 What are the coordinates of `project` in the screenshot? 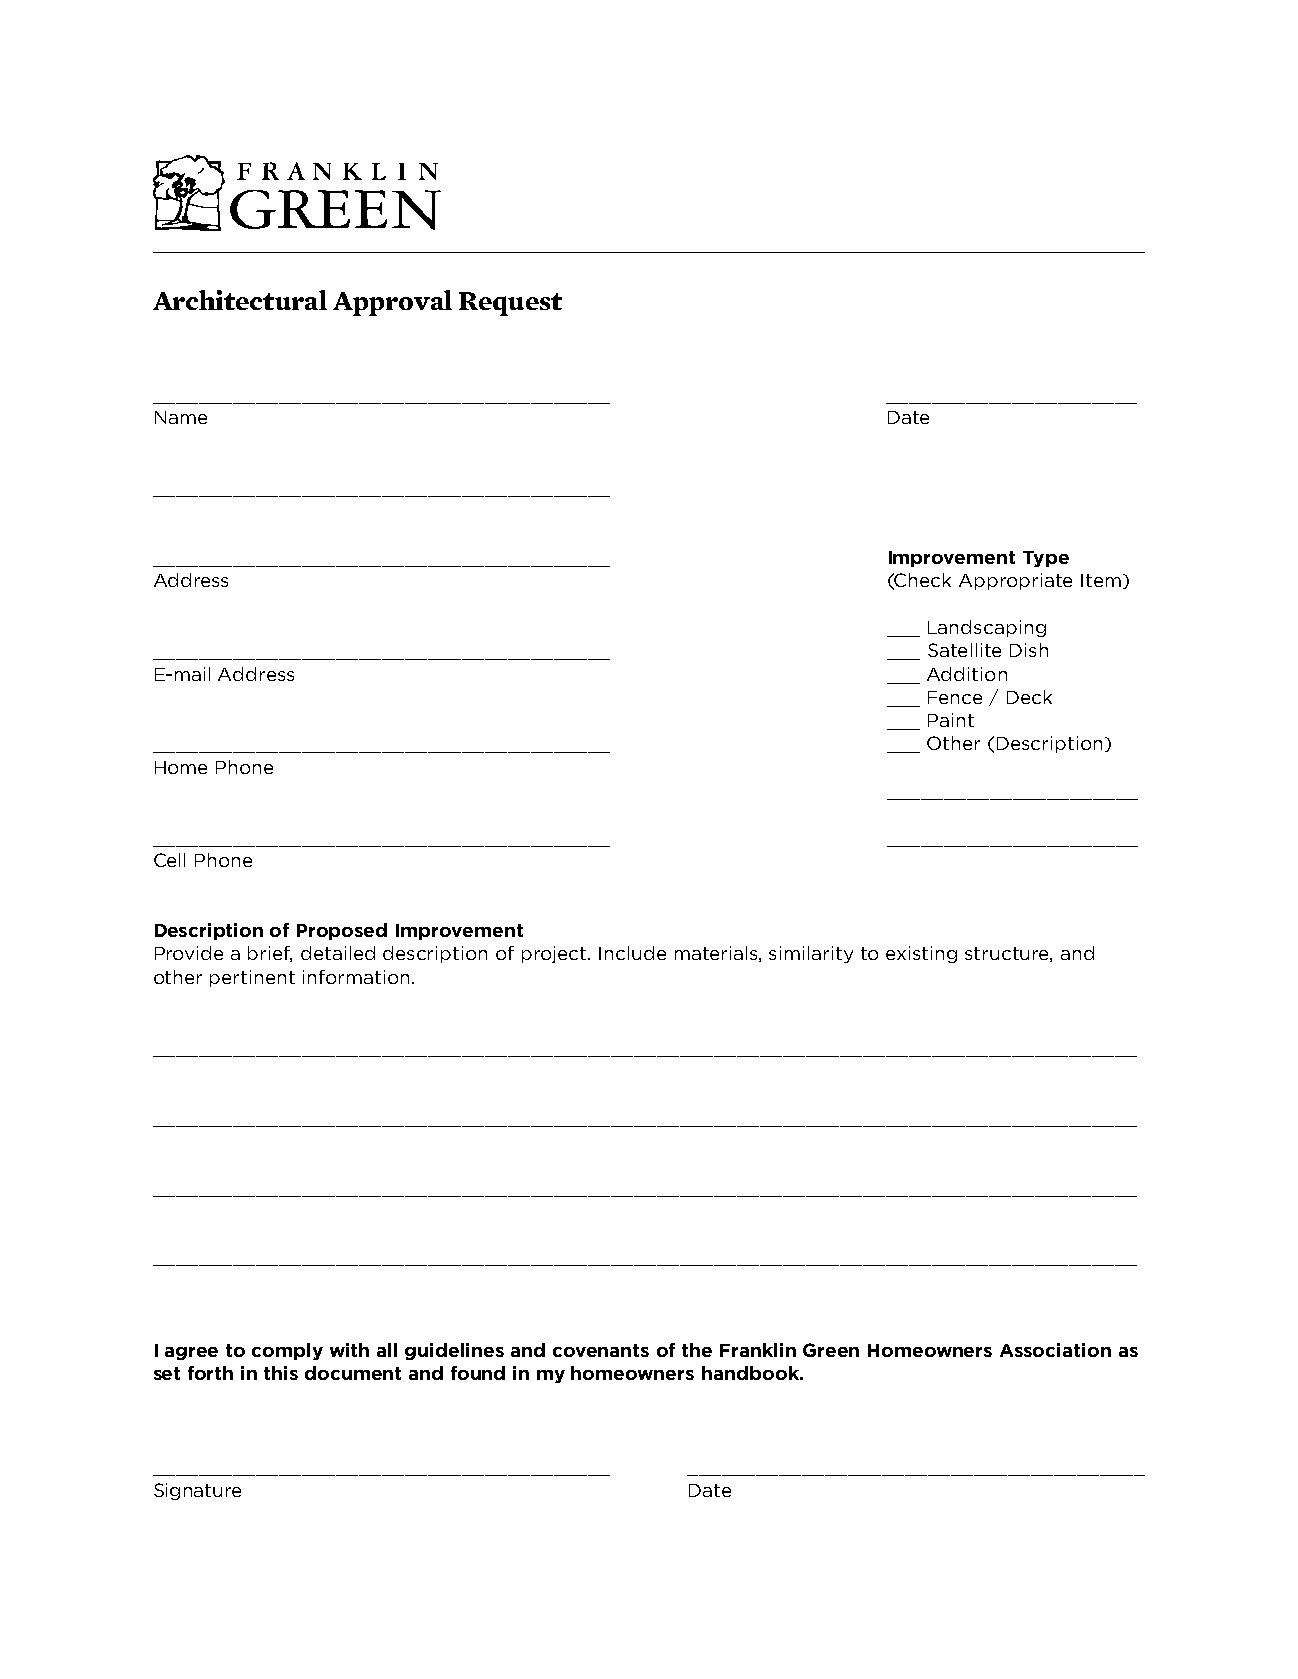 It's located at (555, 954).
